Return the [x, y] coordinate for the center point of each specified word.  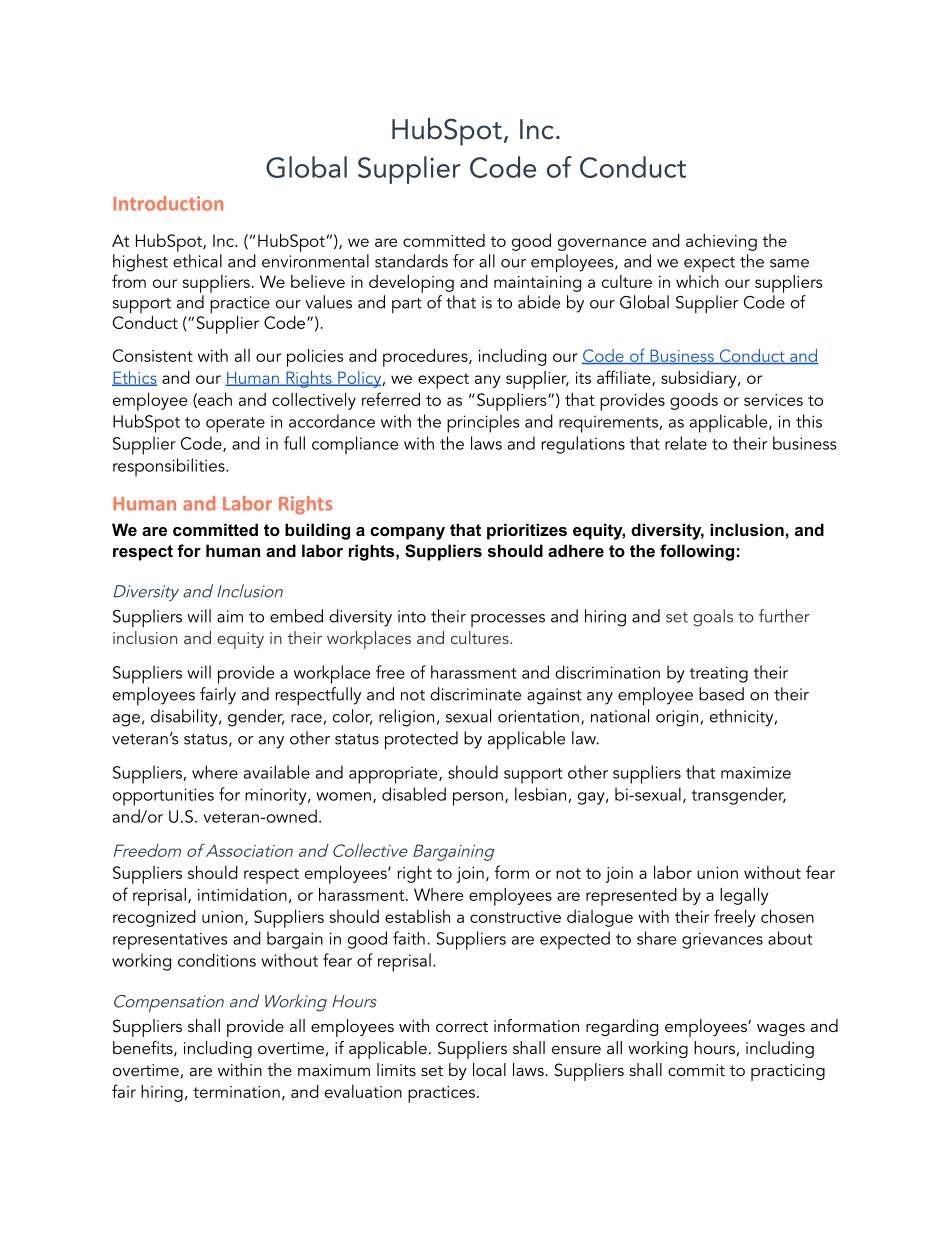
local [489, 1069]
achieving [721, 242]
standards [411, 261]
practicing [788, 1072]
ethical [197, 261]
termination [236, 1092]
